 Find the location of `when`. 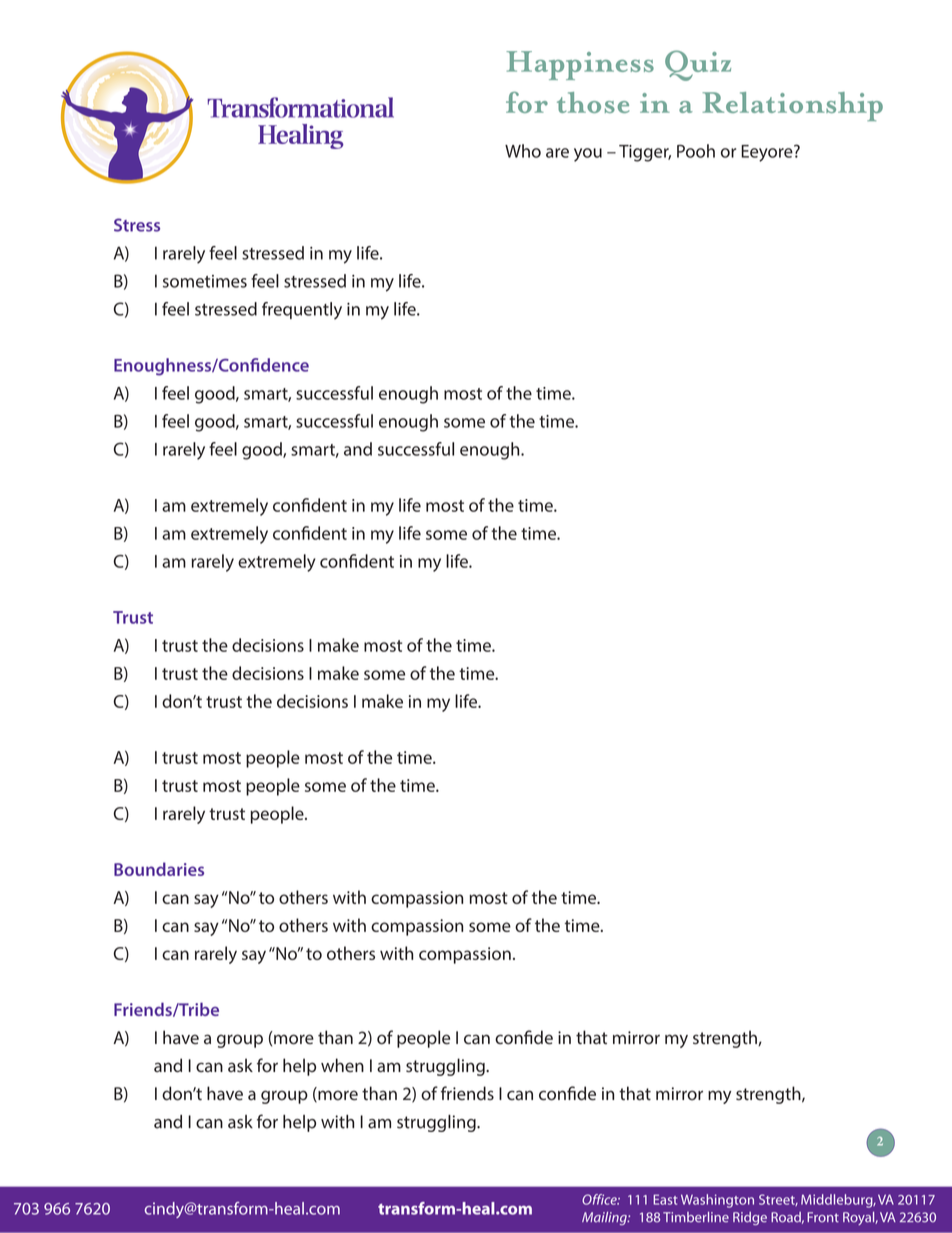

when is located at coordinates (342, 1065).
